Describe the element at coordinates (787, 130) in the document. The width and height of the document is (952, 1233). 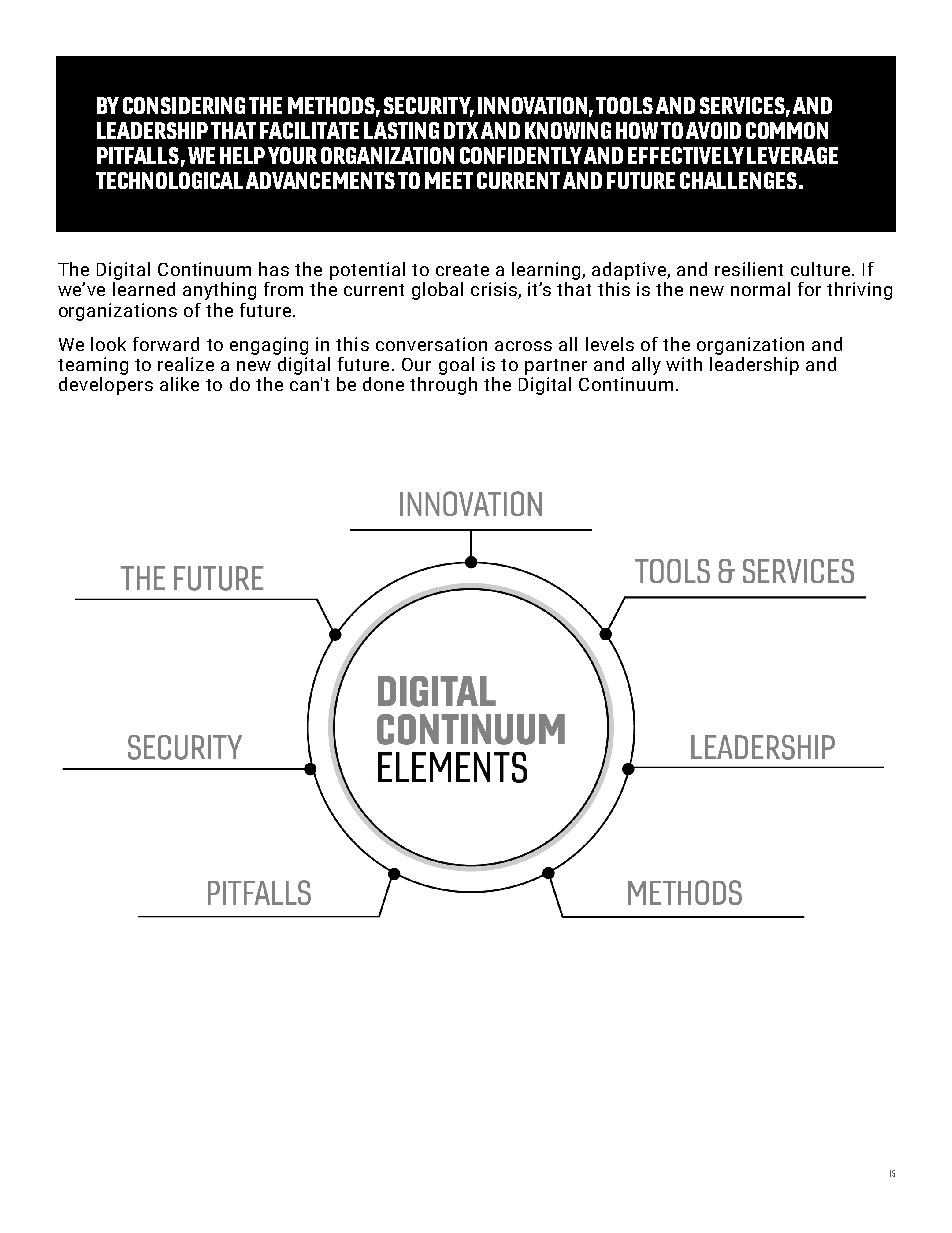
I see `COMMON` at that location.
